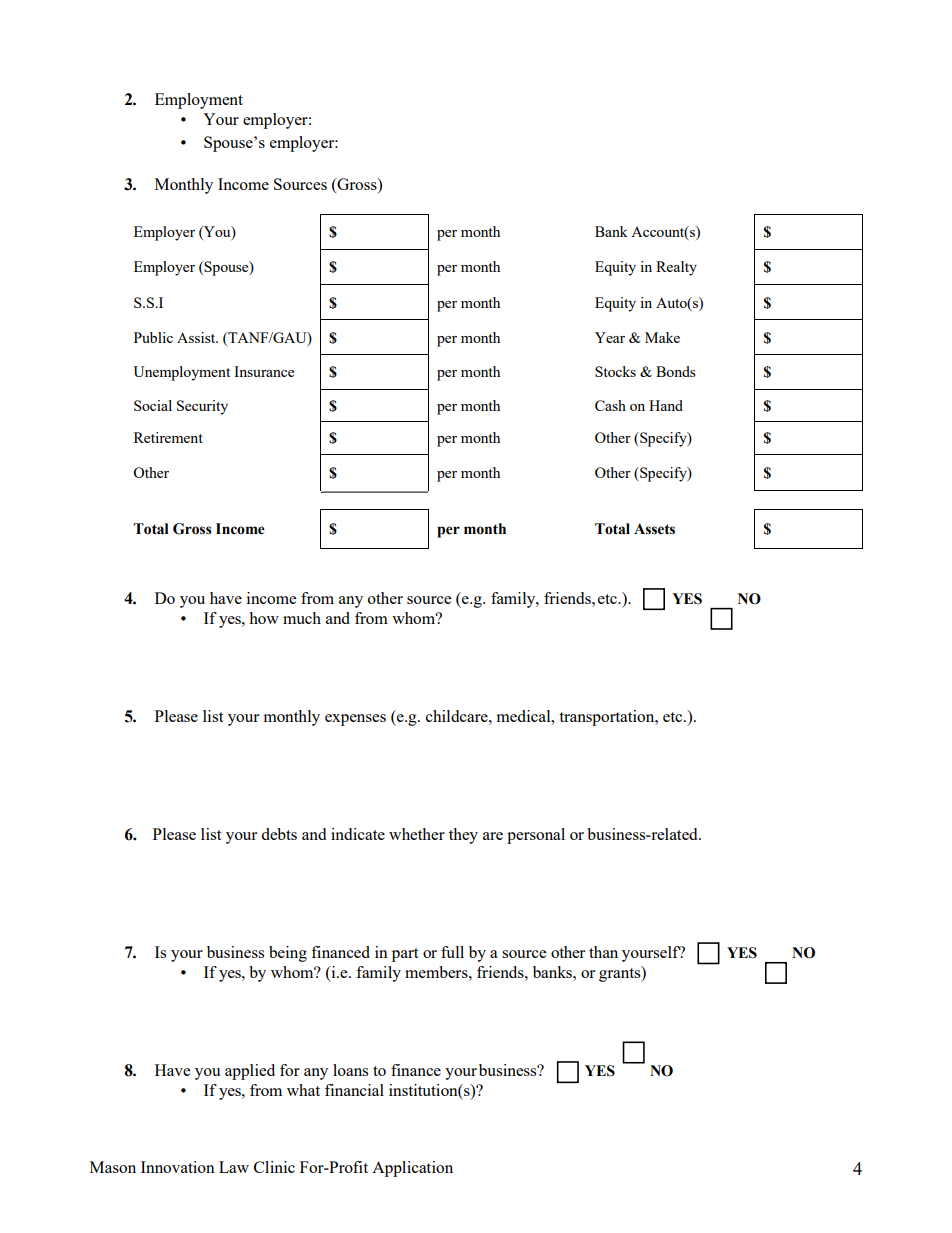  I want to click on Assist, so click(197, 337).
